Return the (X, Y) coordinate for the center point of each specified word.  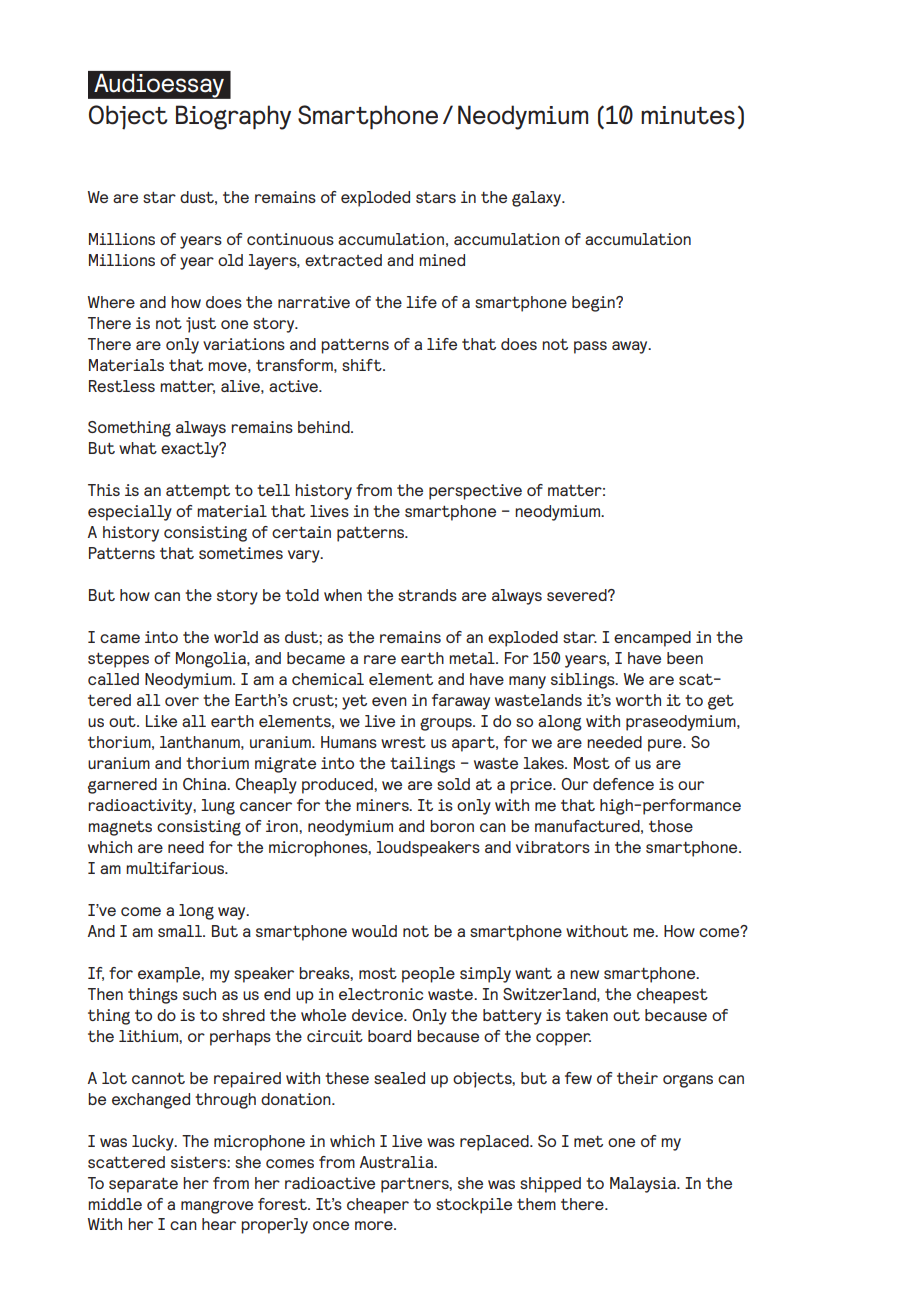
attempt (198, 492)
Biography (233, 117)
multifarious (176, 868)
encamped (652, 639)
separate (143, 1185)
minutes (688, 115)
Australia (398, 1162)
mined (442, 260)
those (671, 826)
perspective (475, 492)
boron (452, 826)
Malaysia (644, 1185)
